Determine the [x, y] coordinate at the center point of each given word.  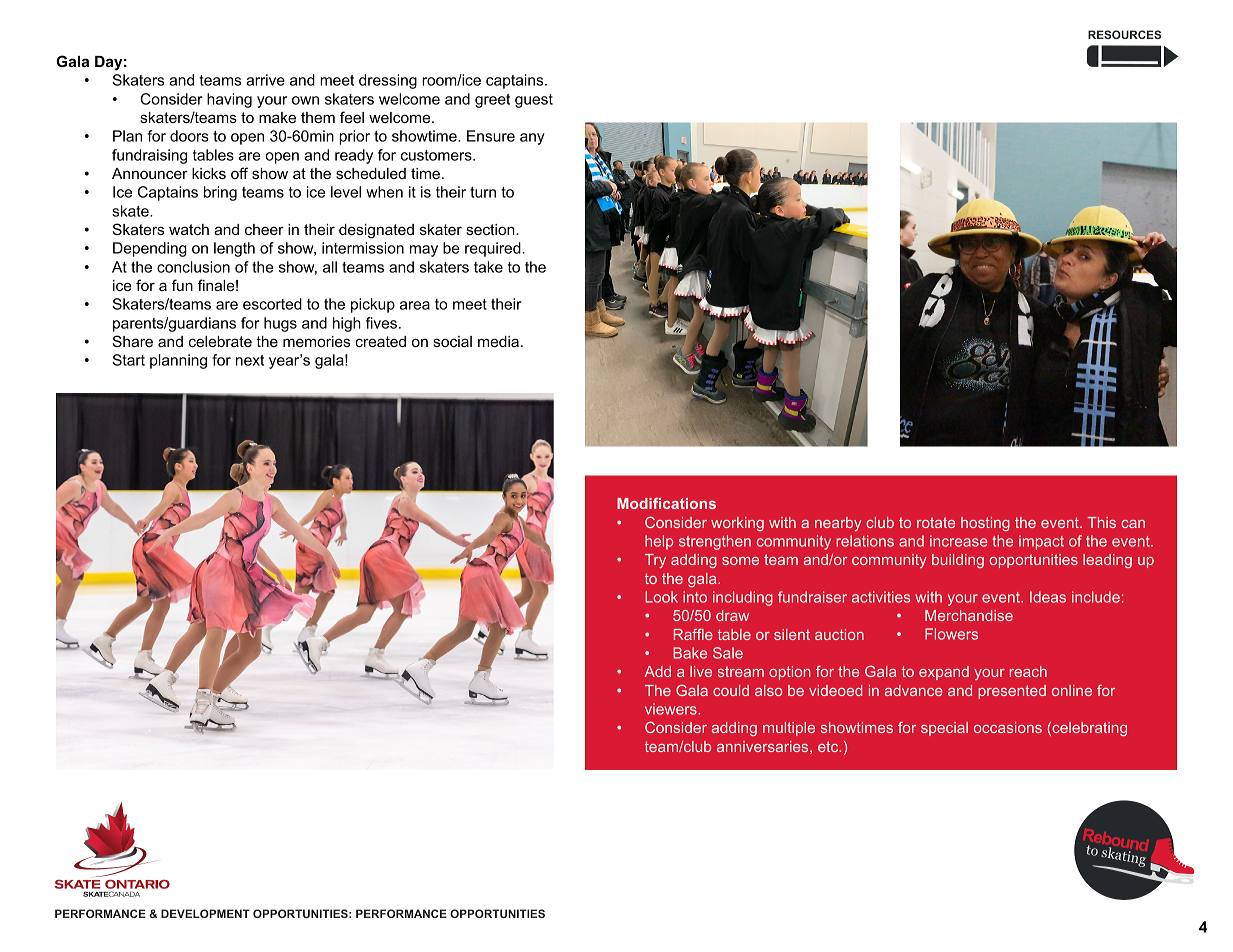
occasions [1008, 727]
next [250, 360]
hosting [985, 524]
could [731, 690]
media [498, 341]
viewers [672, 709]
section [491, 229]
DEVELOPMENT [205, 913]
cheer [264, 229]
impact [1041, 542]
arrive [265, 80]
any [532, 139]
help [659, 542]
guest [534, 101]
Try [655, 561]
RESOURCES [1124, 34]
